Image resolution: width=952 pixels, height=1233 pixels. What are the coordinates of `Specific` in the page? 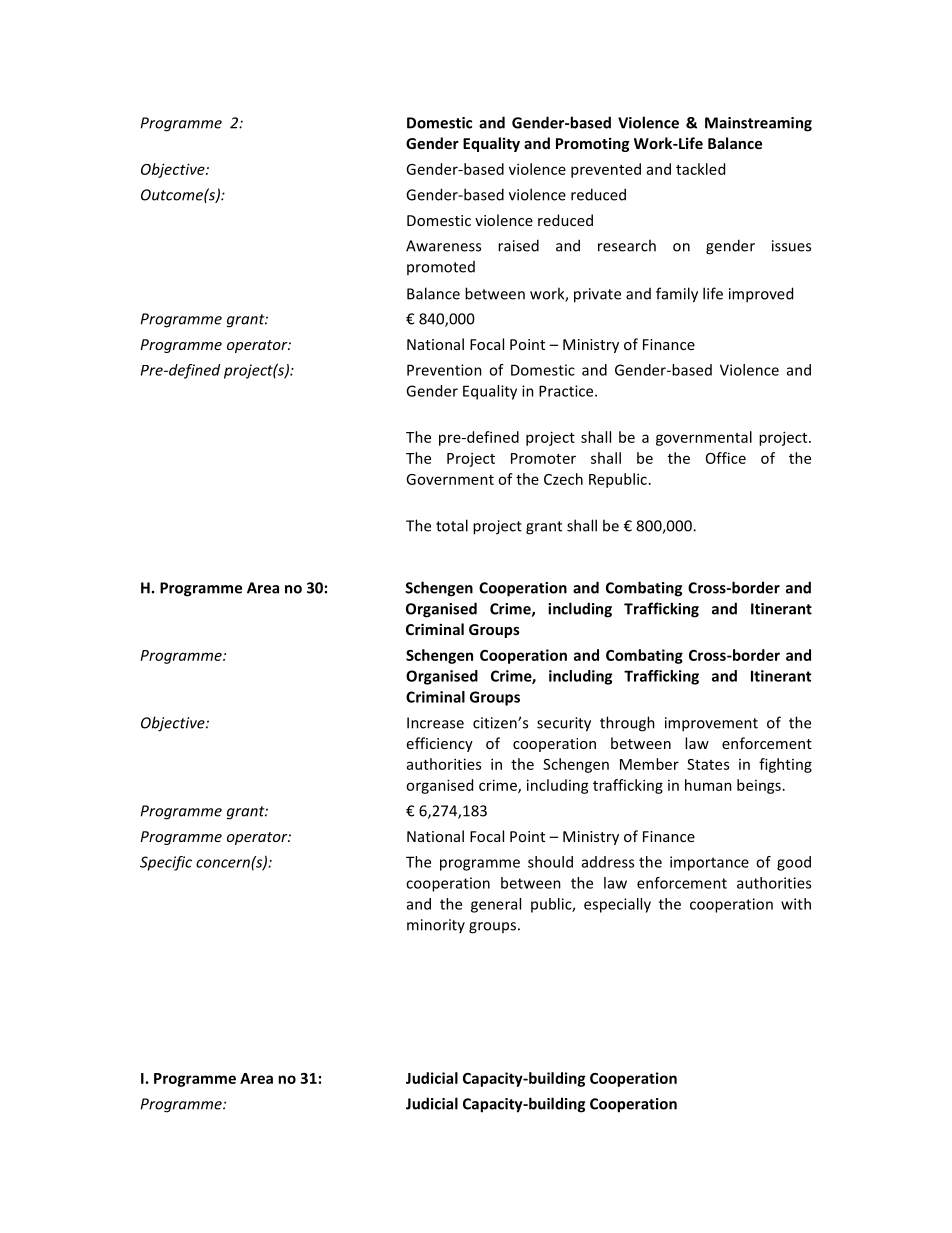 It's located at (166, 863).
